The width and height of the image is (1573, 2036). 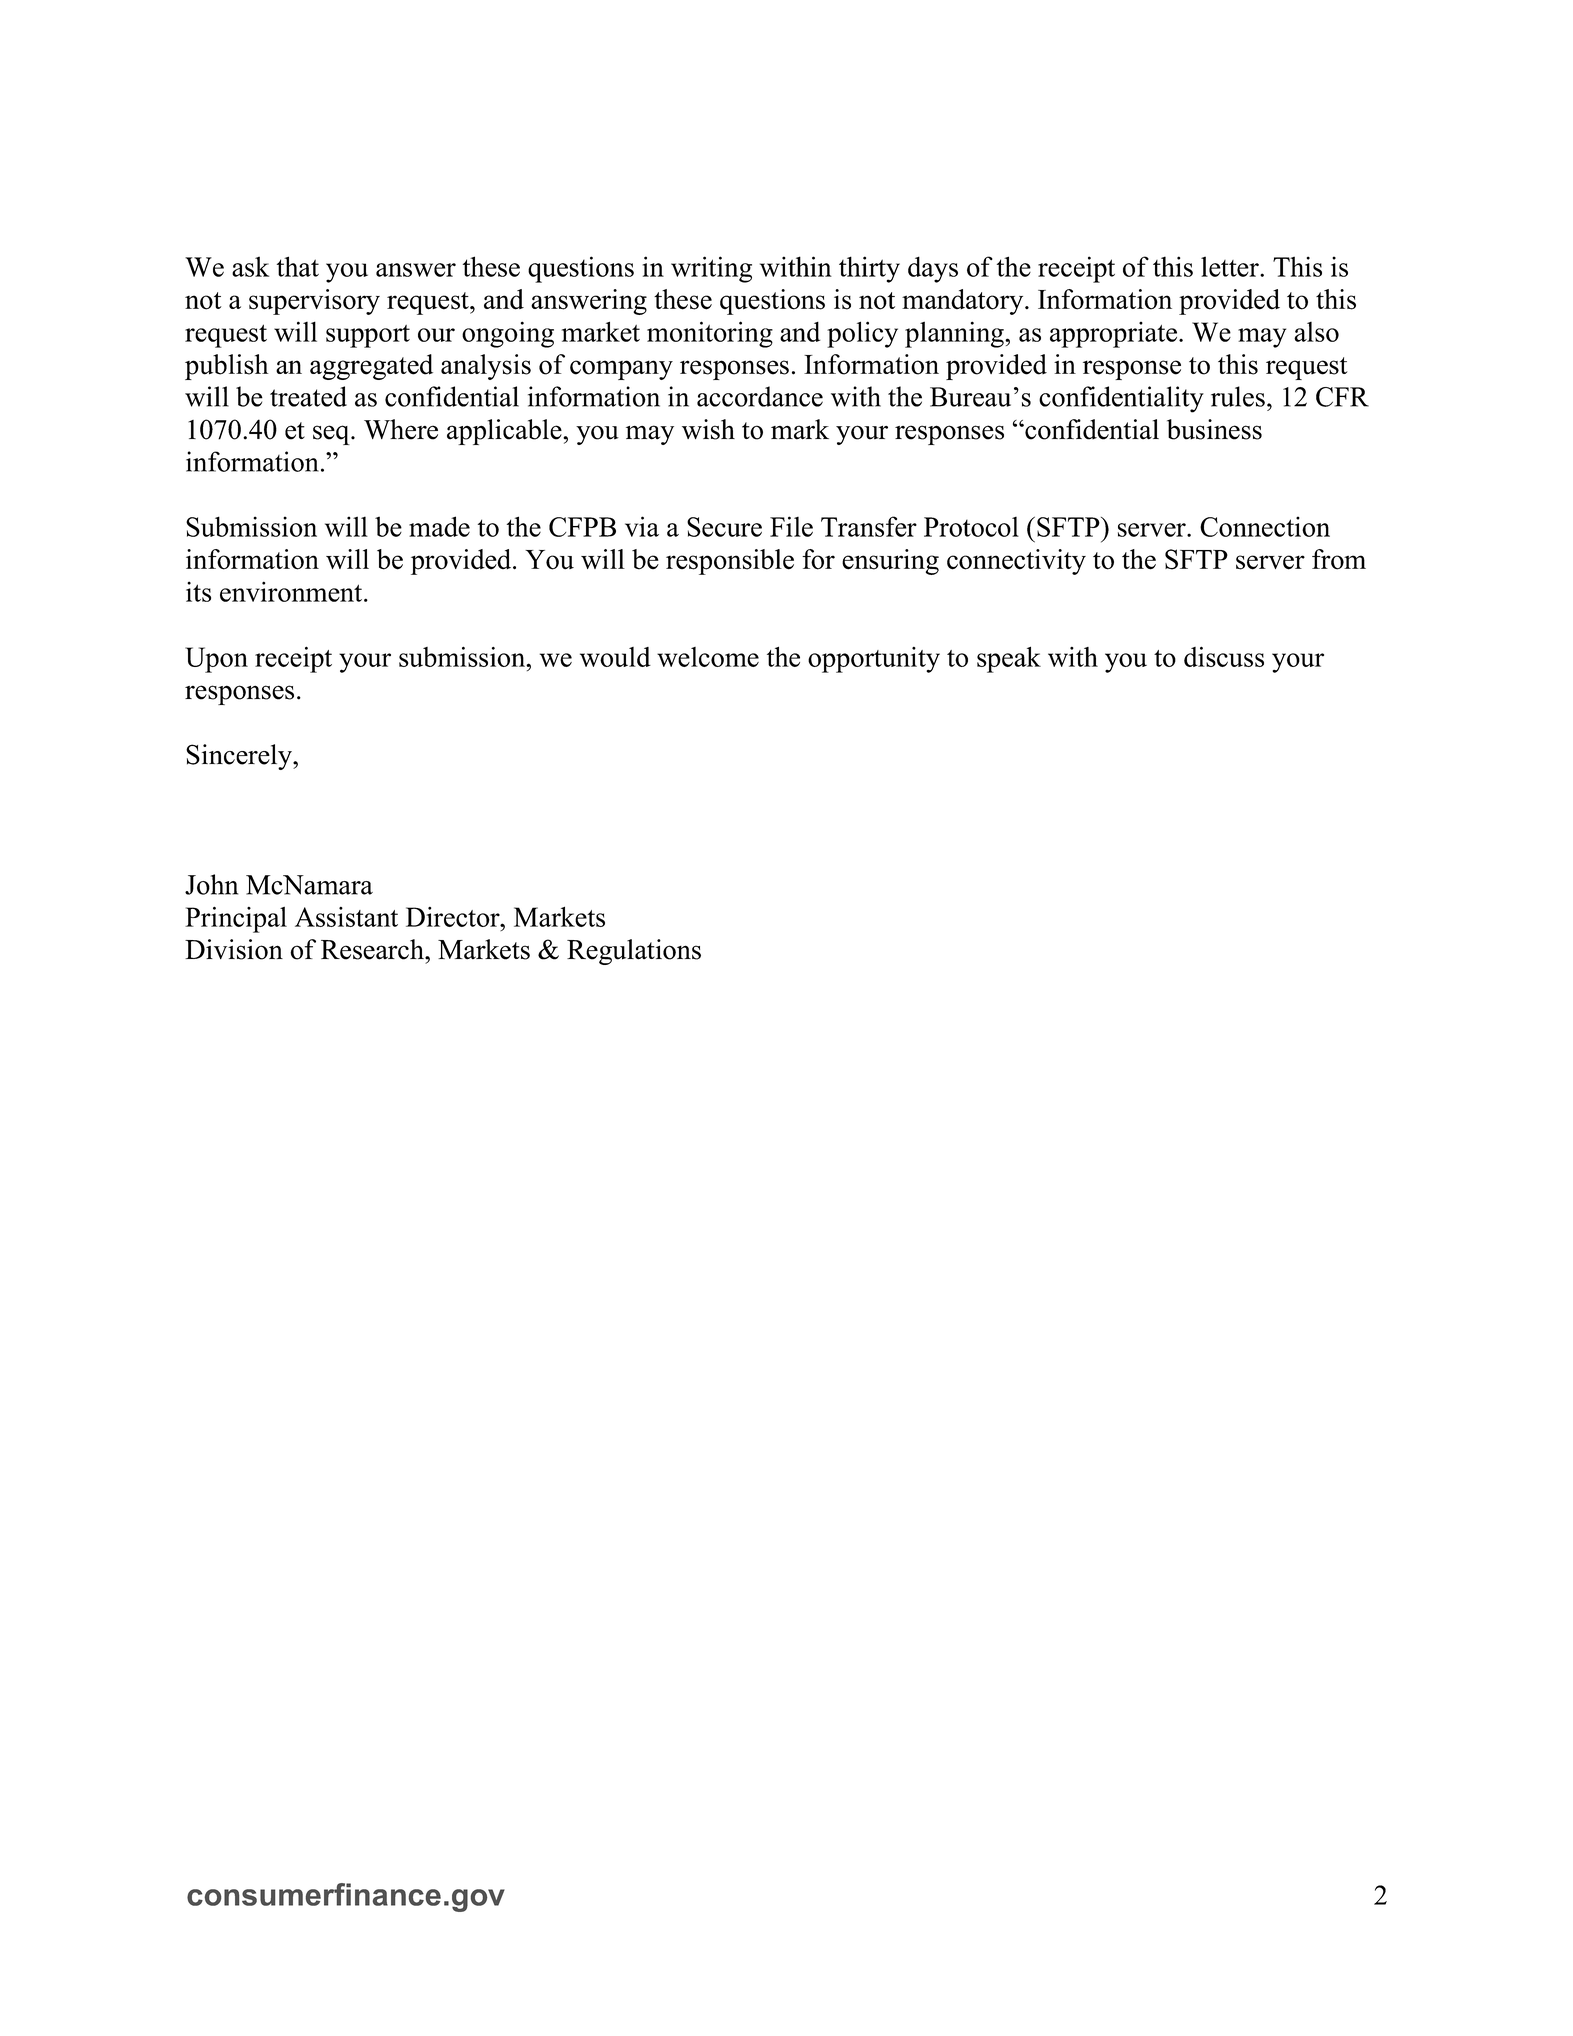 I want to click on Connection, so click(x=1265, y=526).
